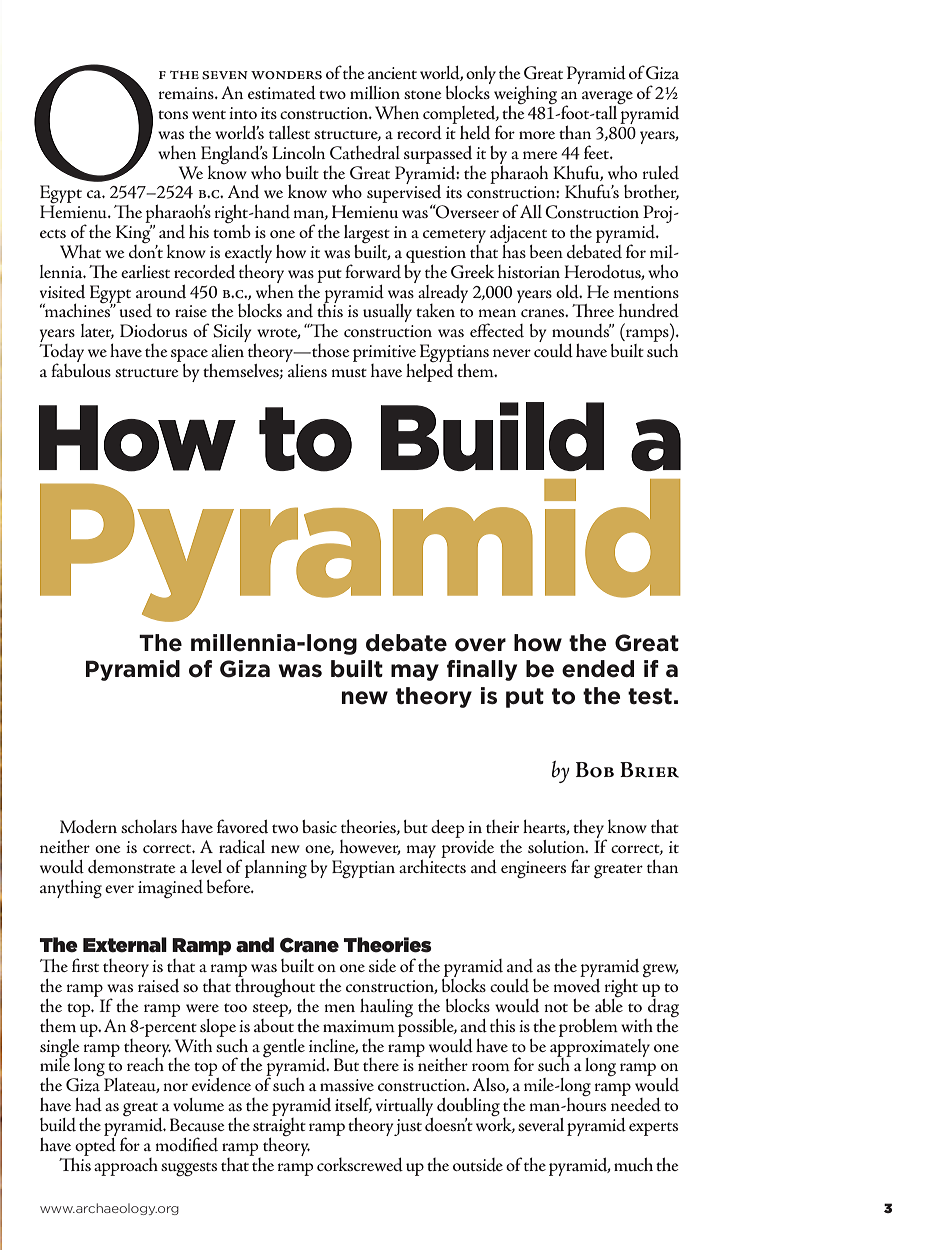 The height and width of the screenshot is (1250, 952). Describe the element at coordinates (149, 826) in the screenshot. I see `scholars` at that location.
